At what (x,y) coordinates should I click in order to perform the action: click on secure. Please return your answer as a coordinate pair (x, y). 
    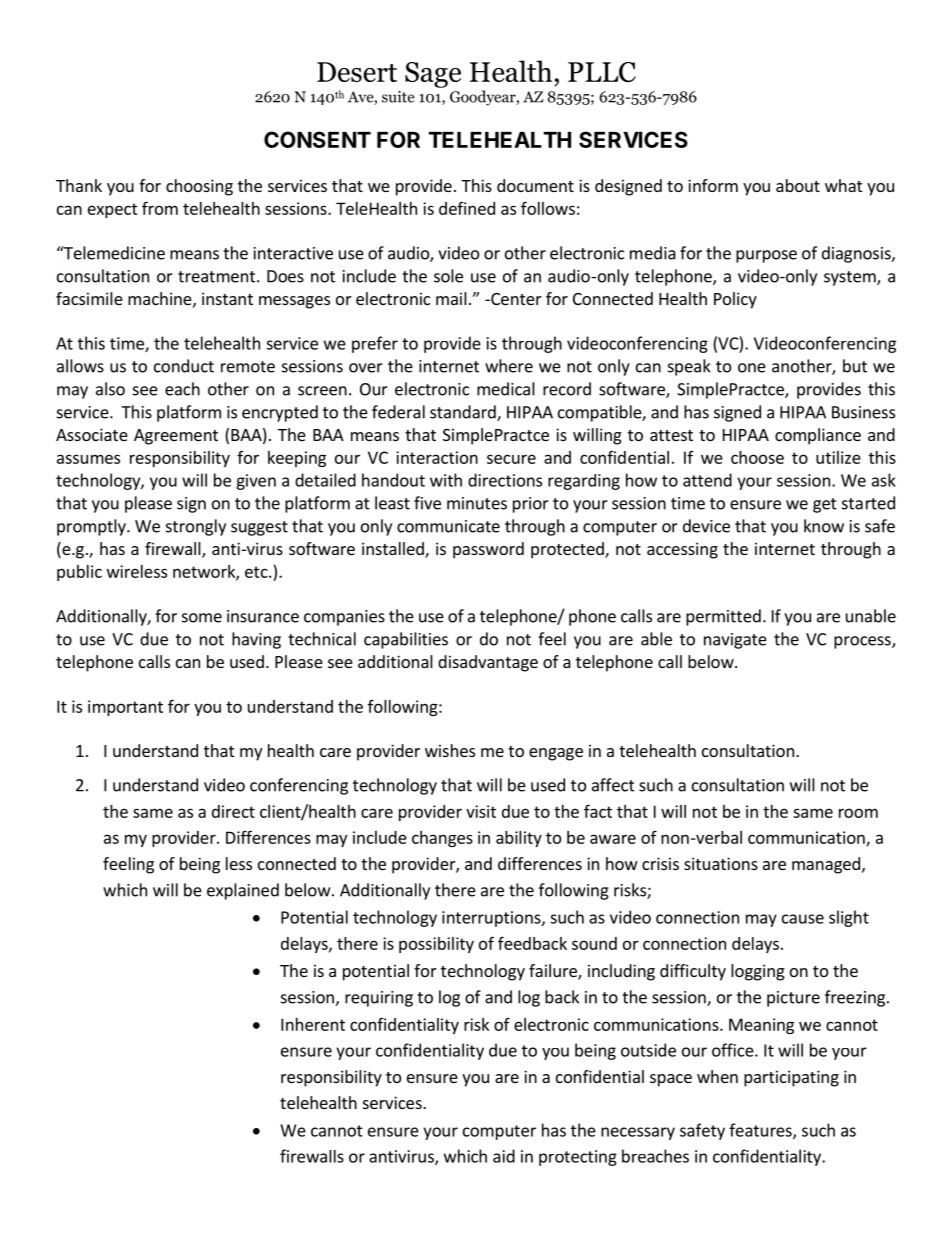
    Looking at the image, I should click on (511, 459).
